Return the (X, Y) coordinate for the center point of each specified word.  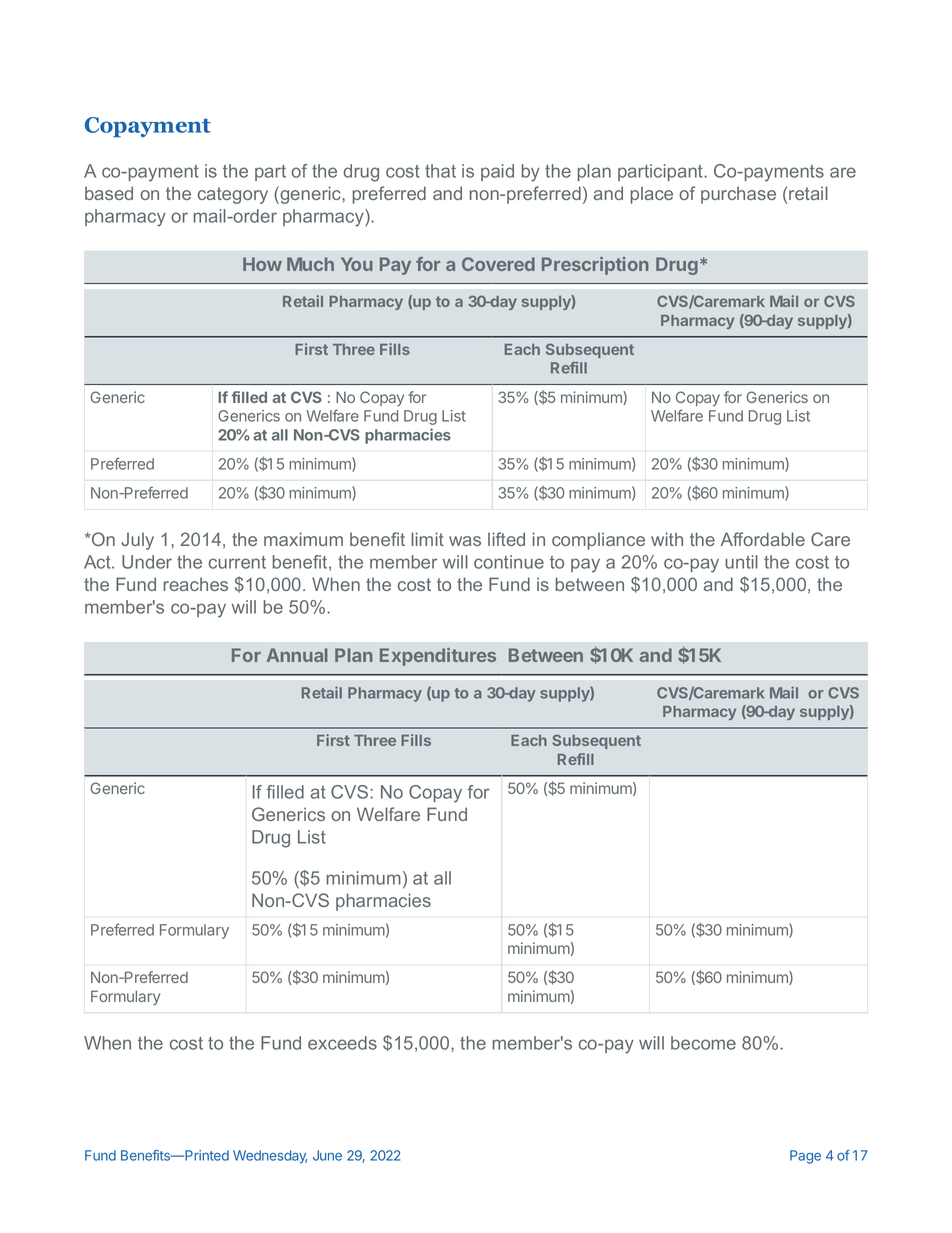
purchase (738, 195)
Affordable (763, 539)
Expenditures (438, 657)
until (742, 562)
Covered (498, 264)
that (440, 171)
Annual (297, 655)
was (465, 541)
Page (805, 1157)
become (703, 1043)
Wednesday (270, 1157)
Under (147, 562)
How (262, 264)
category (233, 195)
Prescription (595, 266)
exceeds (342, 1043)
